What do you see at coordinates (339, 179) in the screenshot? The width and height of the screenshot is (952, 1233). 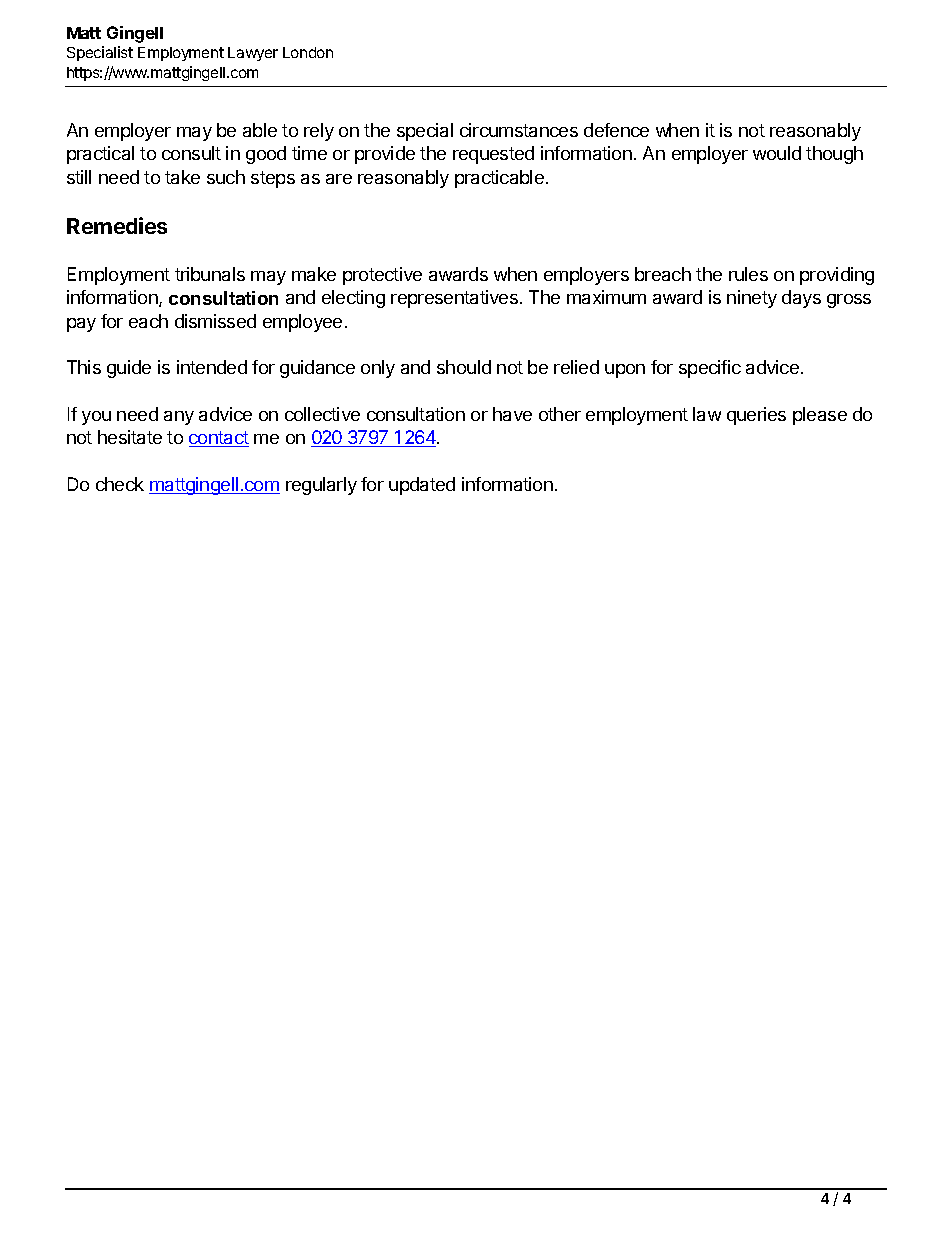 I see `are` at bounding box center [339, 179].
